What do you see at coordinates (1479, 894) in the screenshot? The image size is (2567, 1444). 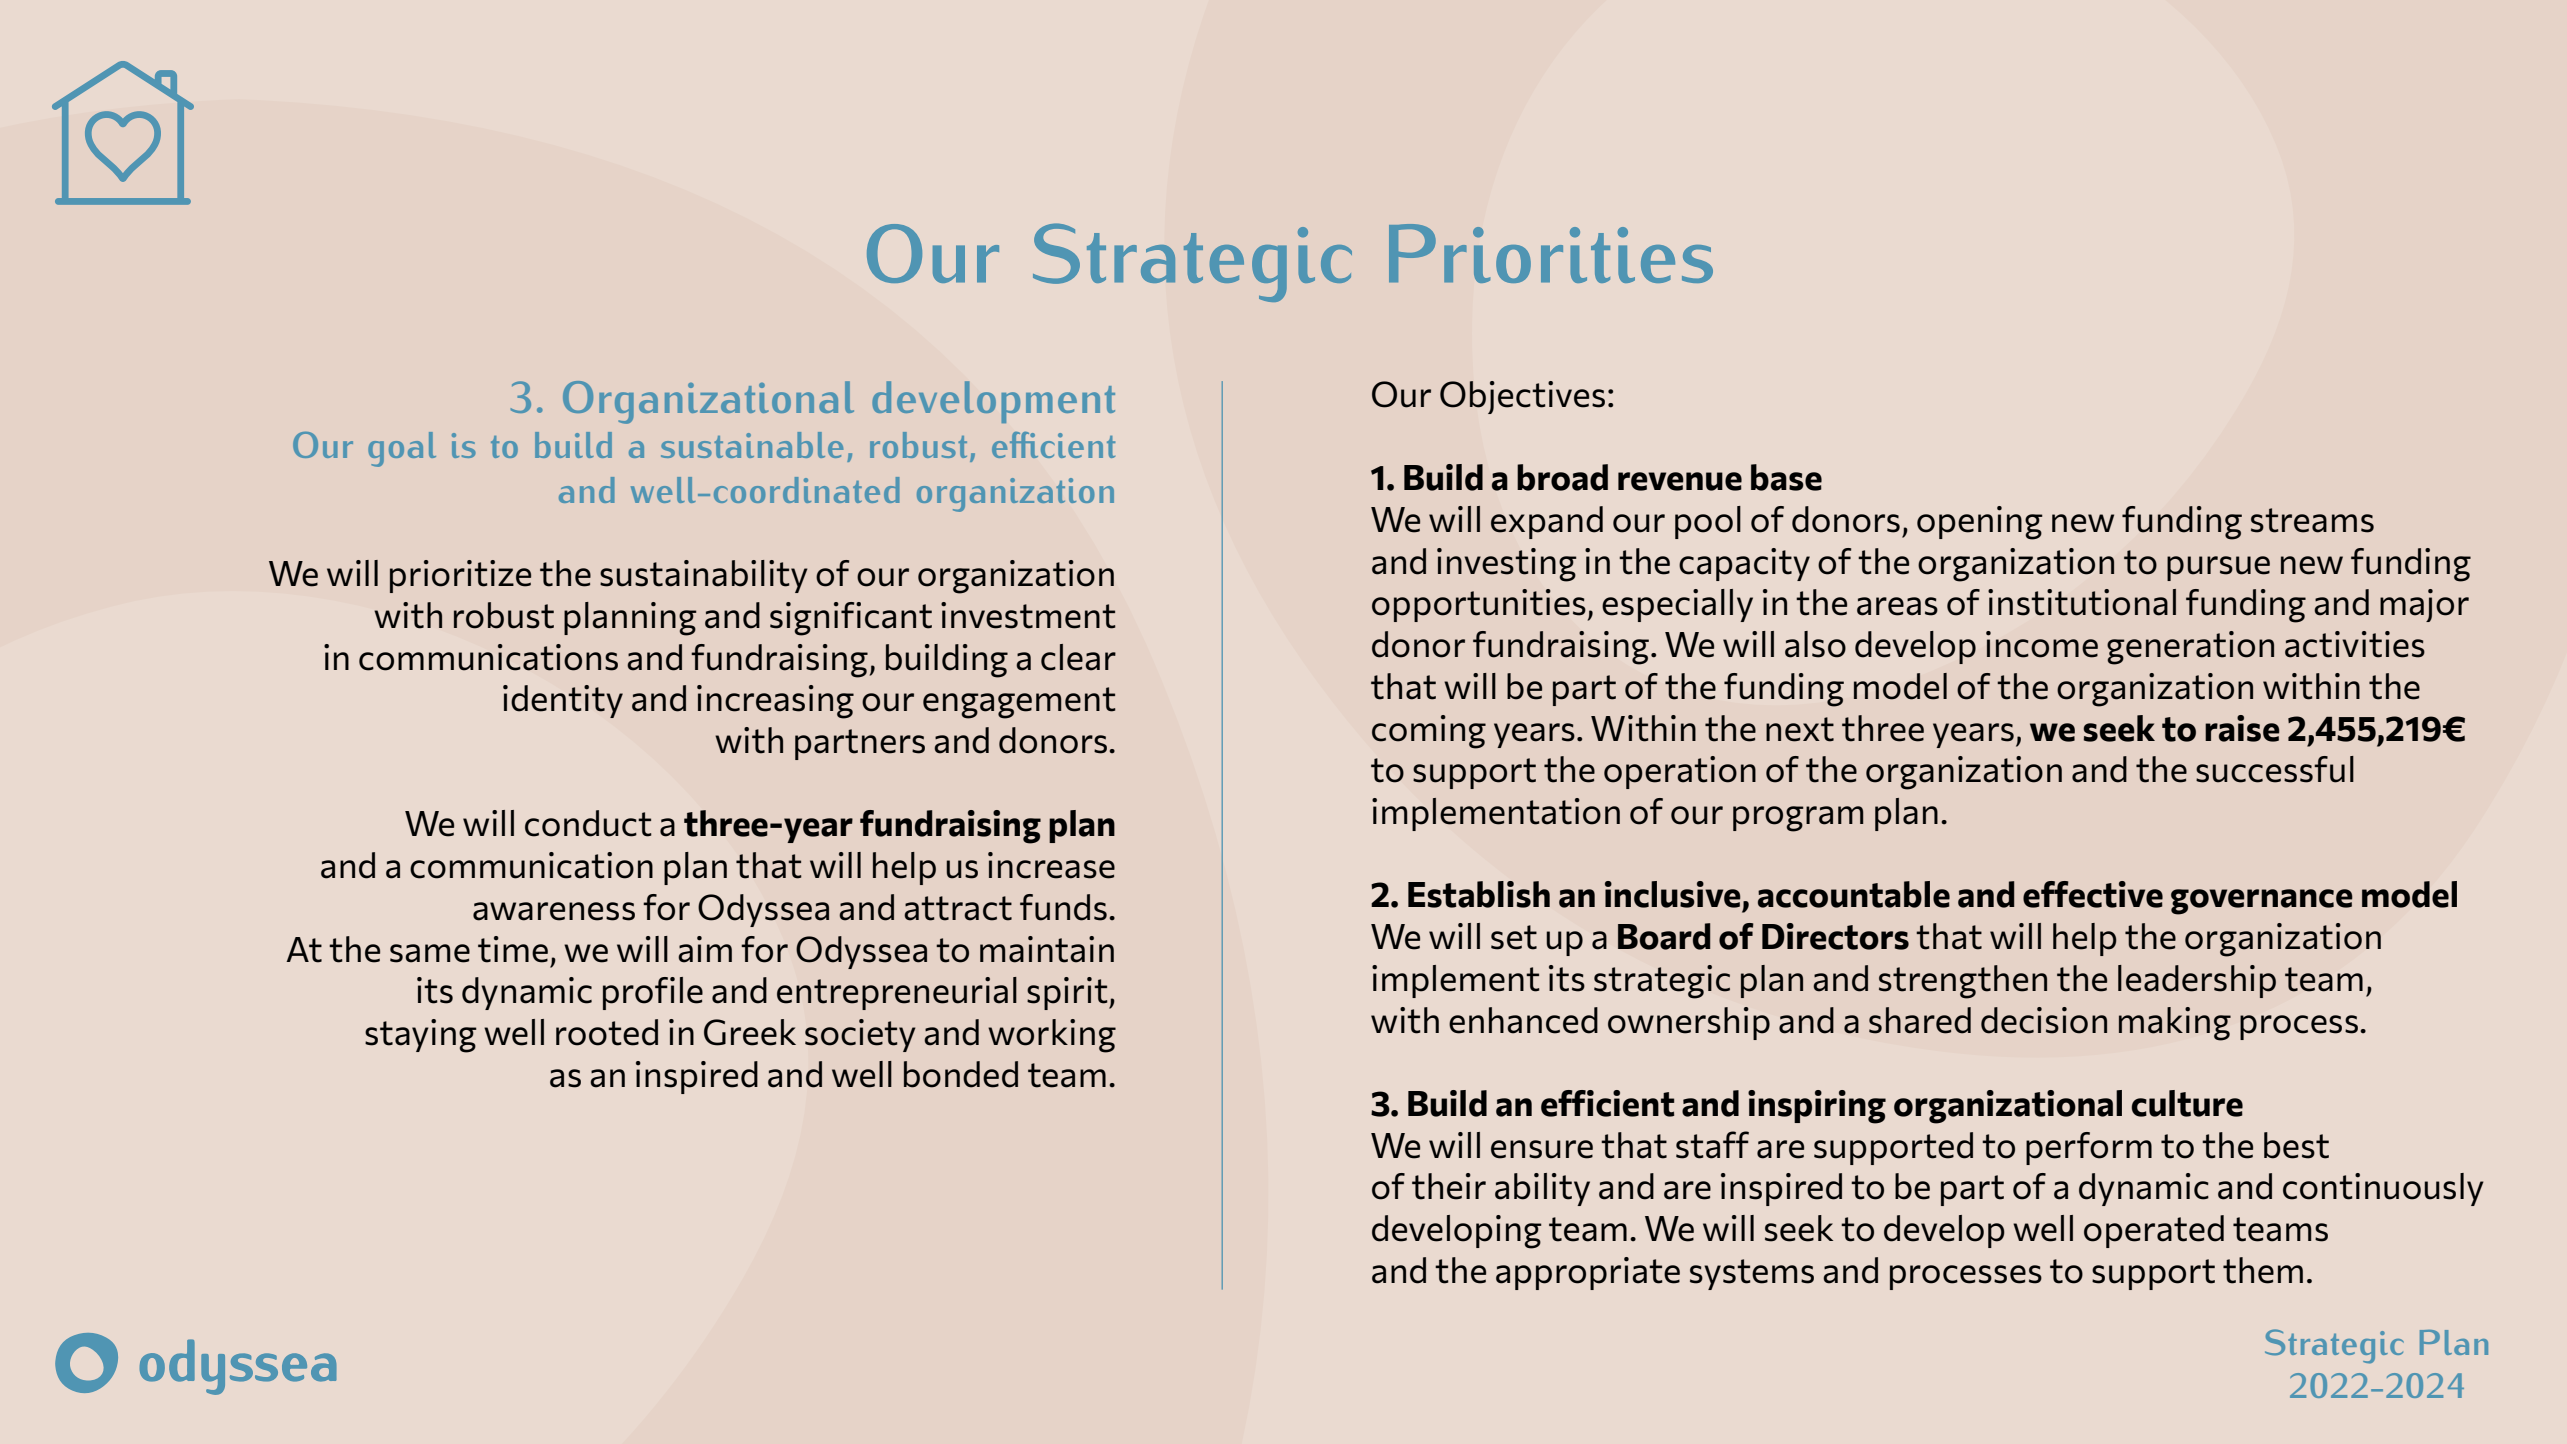 I see `Establish` at bounding box center [1479, 894].
